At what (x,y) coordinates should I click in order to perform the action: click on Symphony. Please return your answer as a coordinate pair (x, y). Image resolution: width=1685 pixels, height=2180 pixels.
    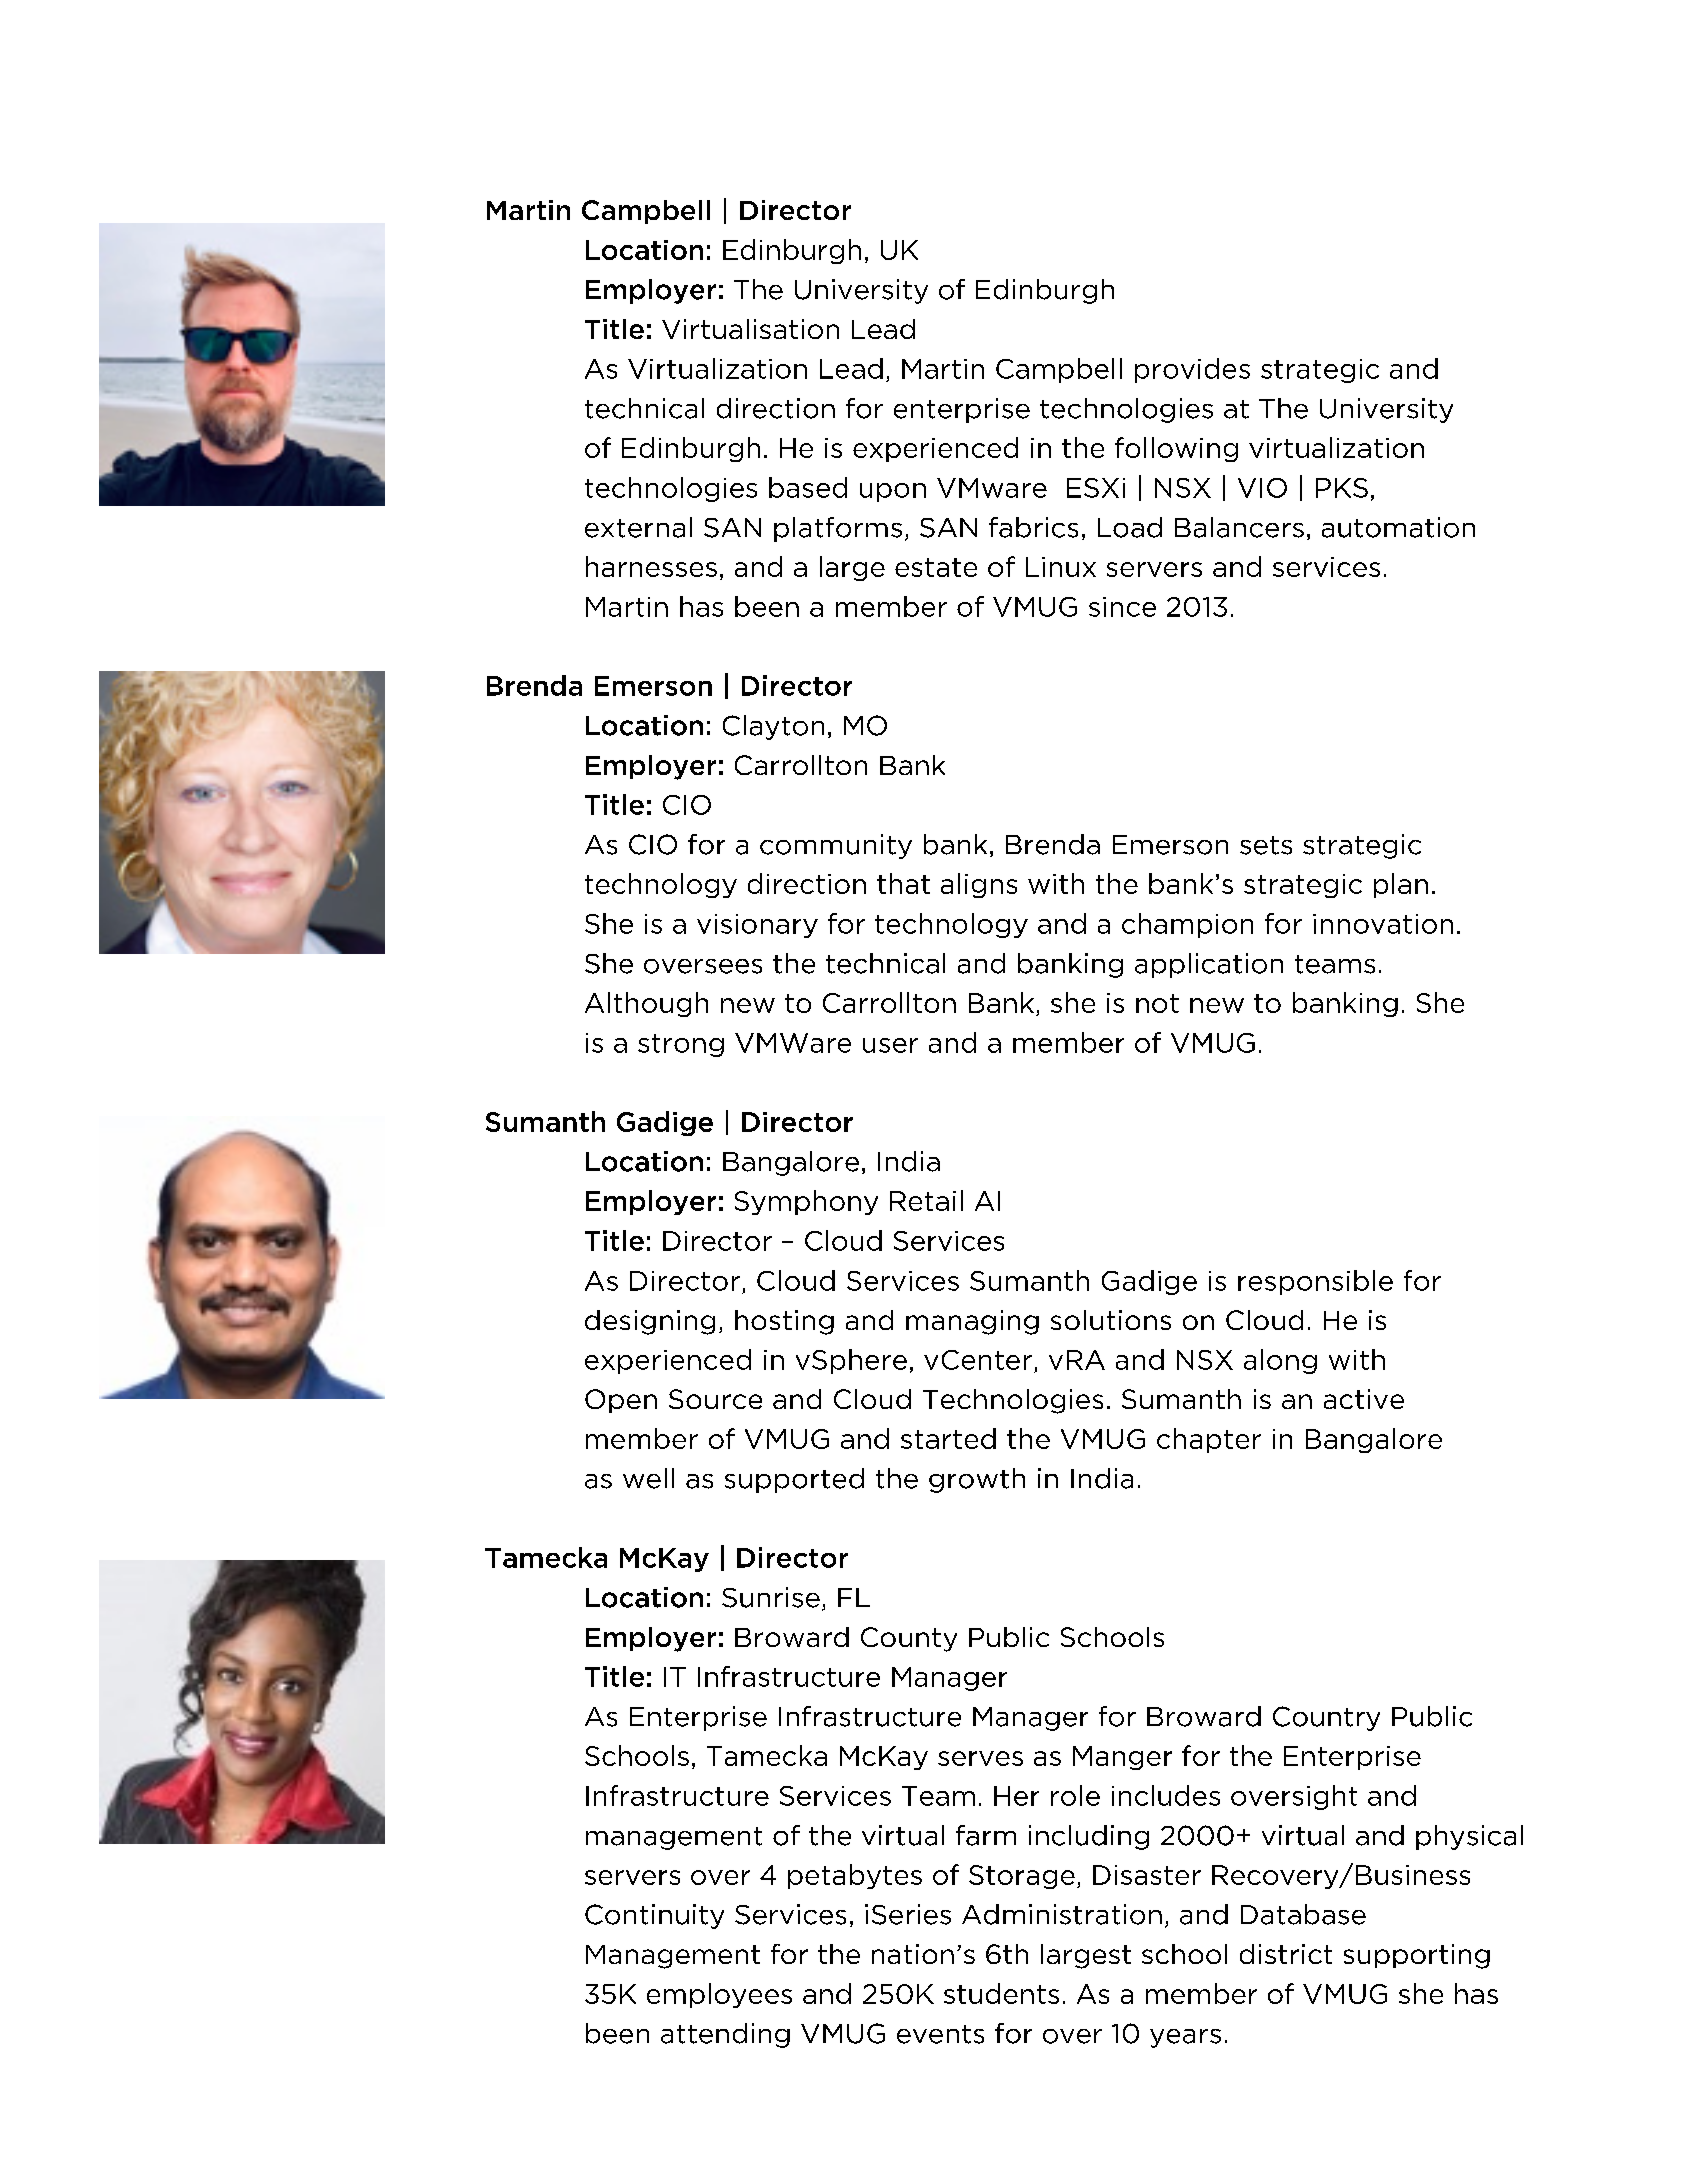
    Looking at the image, I should click on (806, 1202).
